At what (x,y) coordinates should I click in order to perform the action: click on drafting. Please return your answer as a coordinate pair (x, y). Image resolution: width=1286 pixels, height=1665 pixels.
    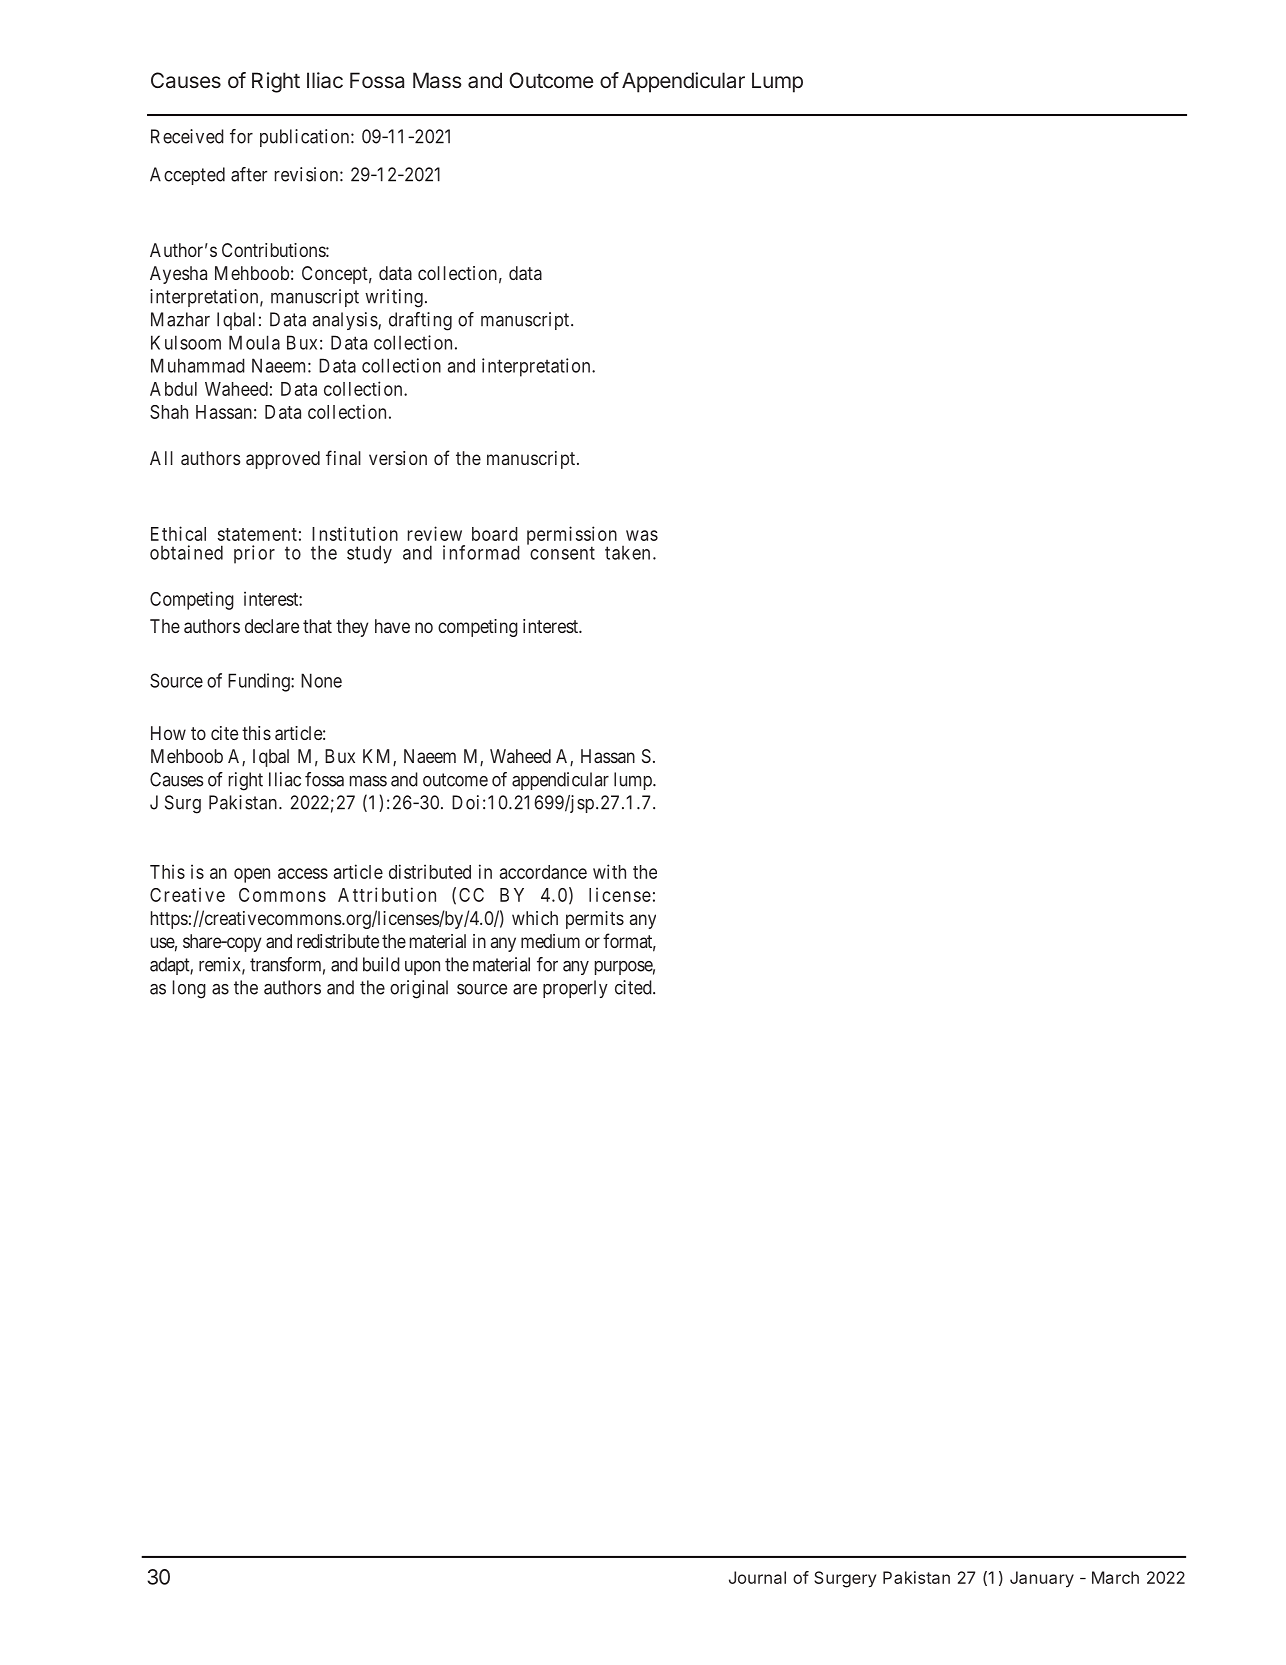
    Looking at the image, I should click on (420, 321).
